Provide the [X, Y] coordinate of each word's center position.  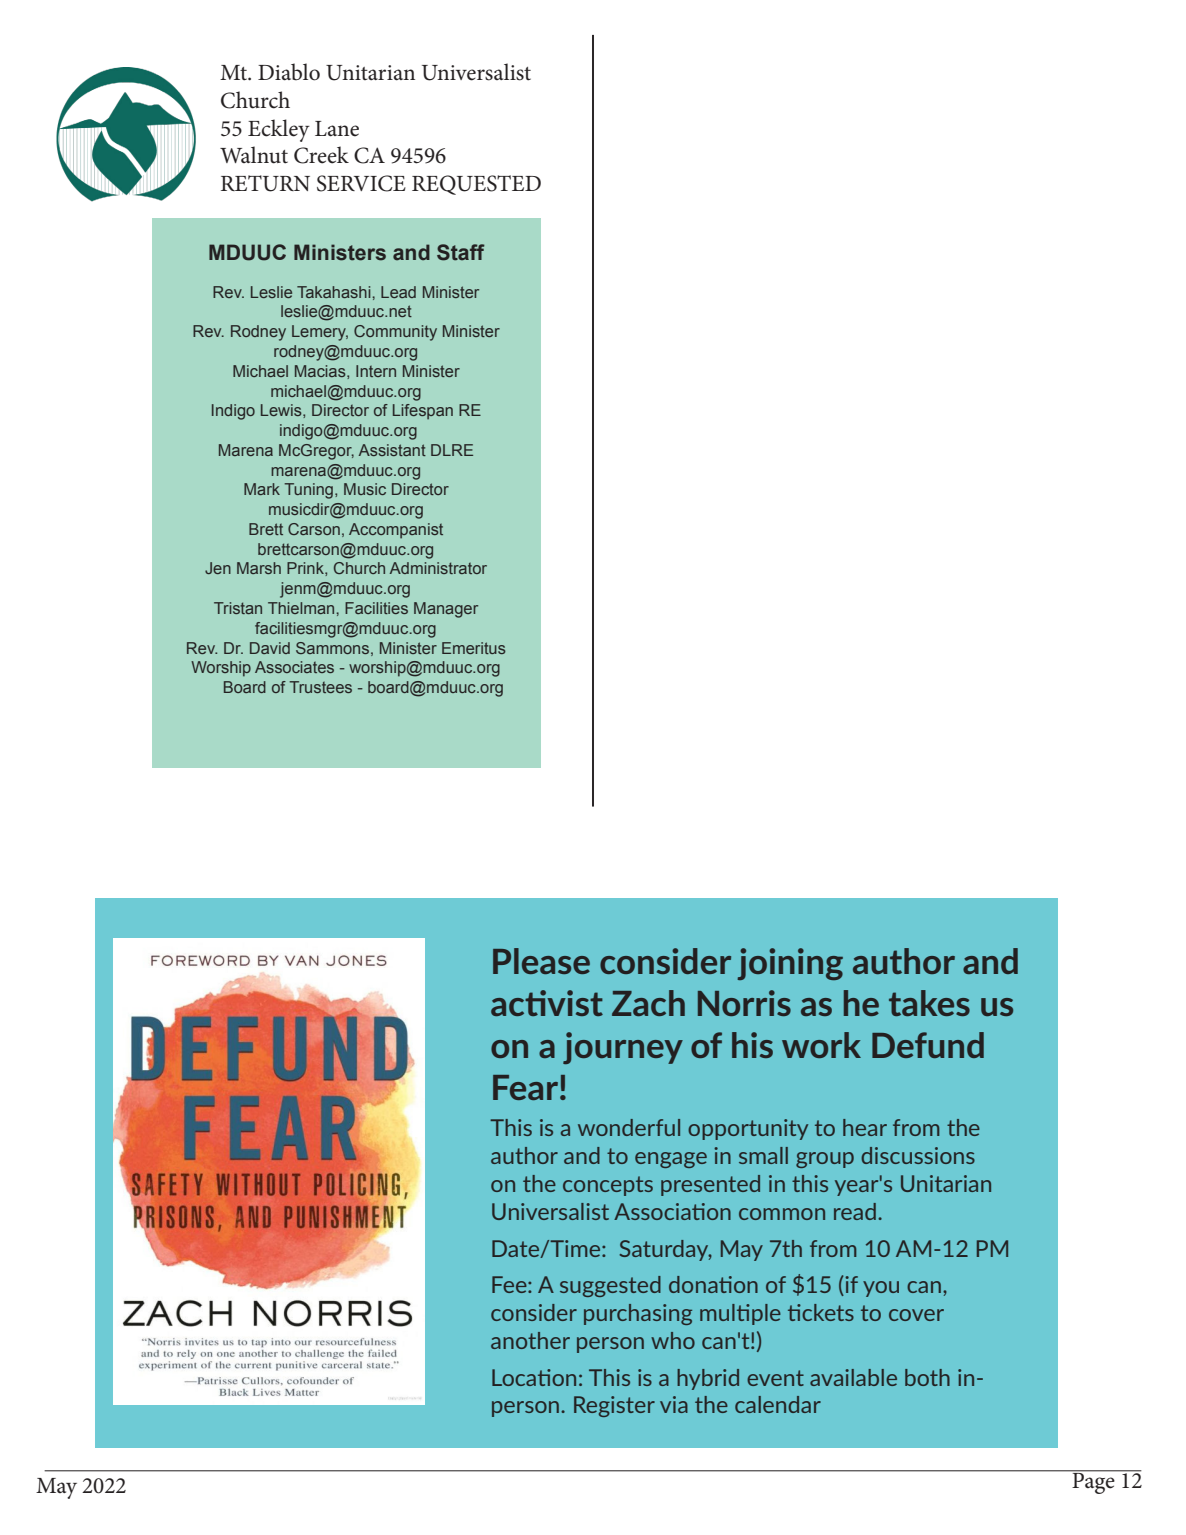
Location [534, 1377]
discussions [918, 1155]
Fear [525, 1087]
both [927, 1377]
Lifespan [423, 412]
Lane [337, 129]
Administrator [438, 568]
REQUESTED [476, 185]
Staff [461, 252]
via [674, 1404]
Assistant [392, 450]
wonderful [629, 1127]
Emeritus [474, 648]
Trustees [321, 687]
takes [929, 1003]
